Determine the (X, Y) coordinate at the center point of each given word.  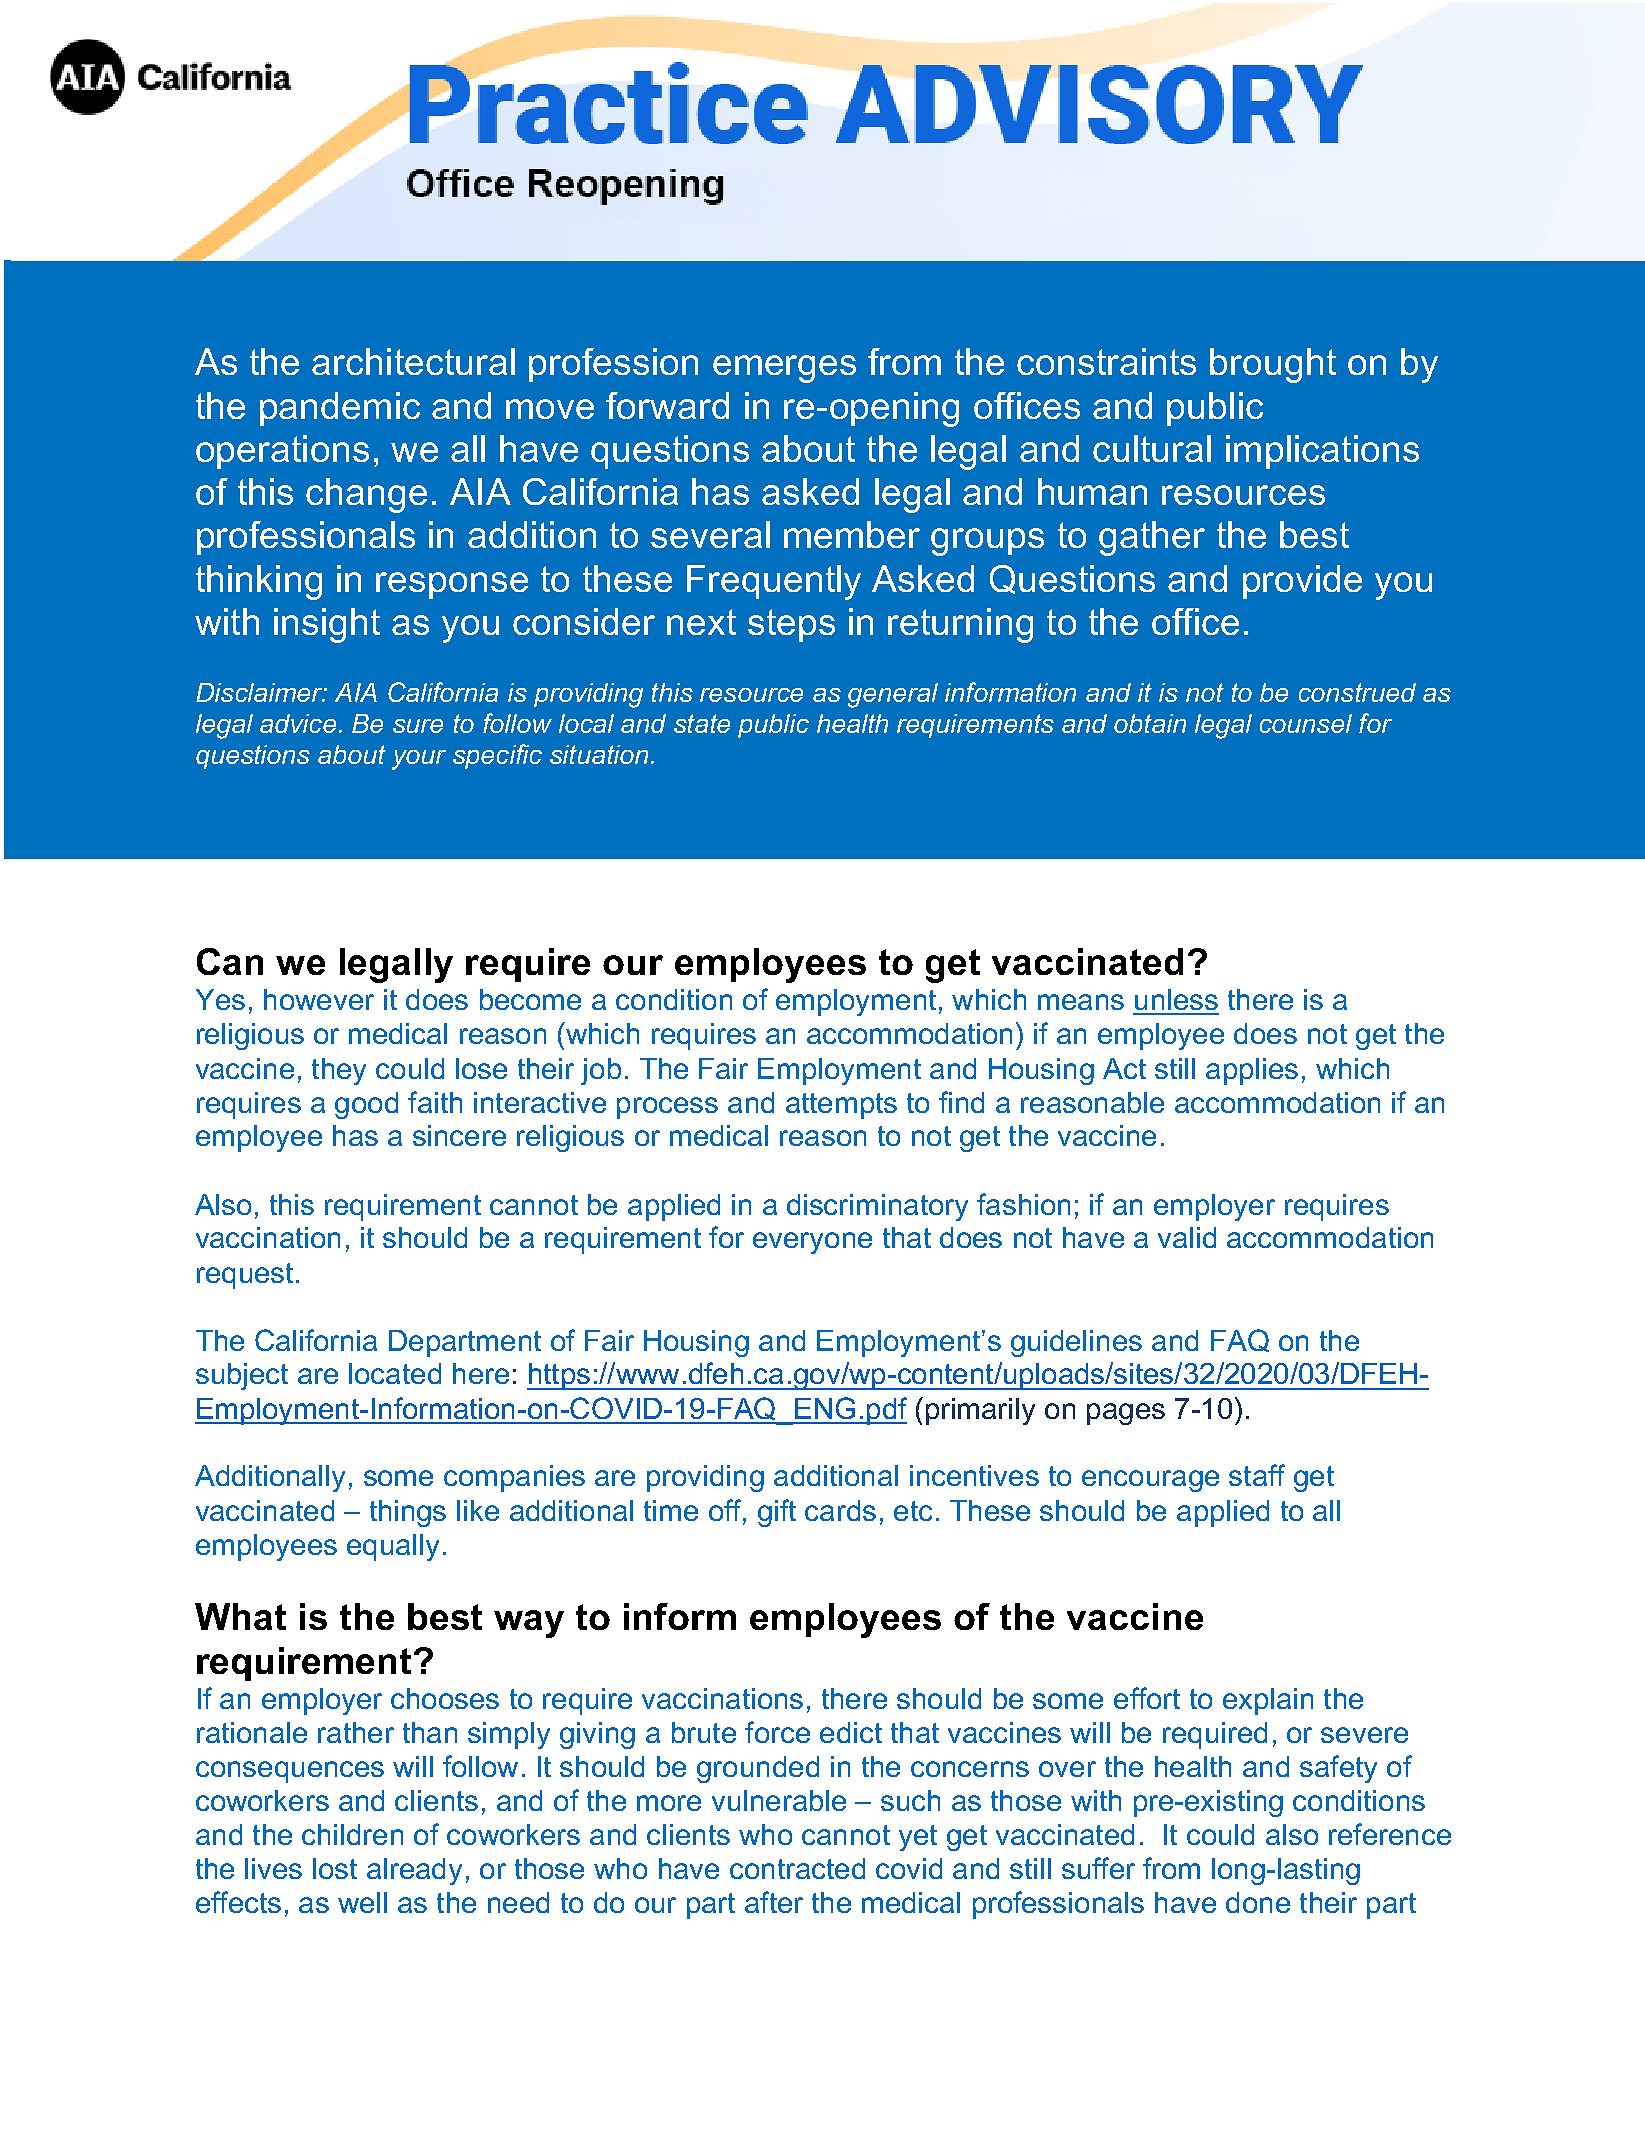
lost (335, 1868)
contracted (797, 1868)
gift (777, 1513)
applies (1252, 1071)
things (408, 1513)
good (366, 1105)
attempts (841, 1106)
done (1258, 1902)
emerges (784, 369)
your (419, 760)
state (702, 723)
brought (1273, 365)
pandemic (340, 409)
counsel (1306, 723)
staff (1257, 1475)
